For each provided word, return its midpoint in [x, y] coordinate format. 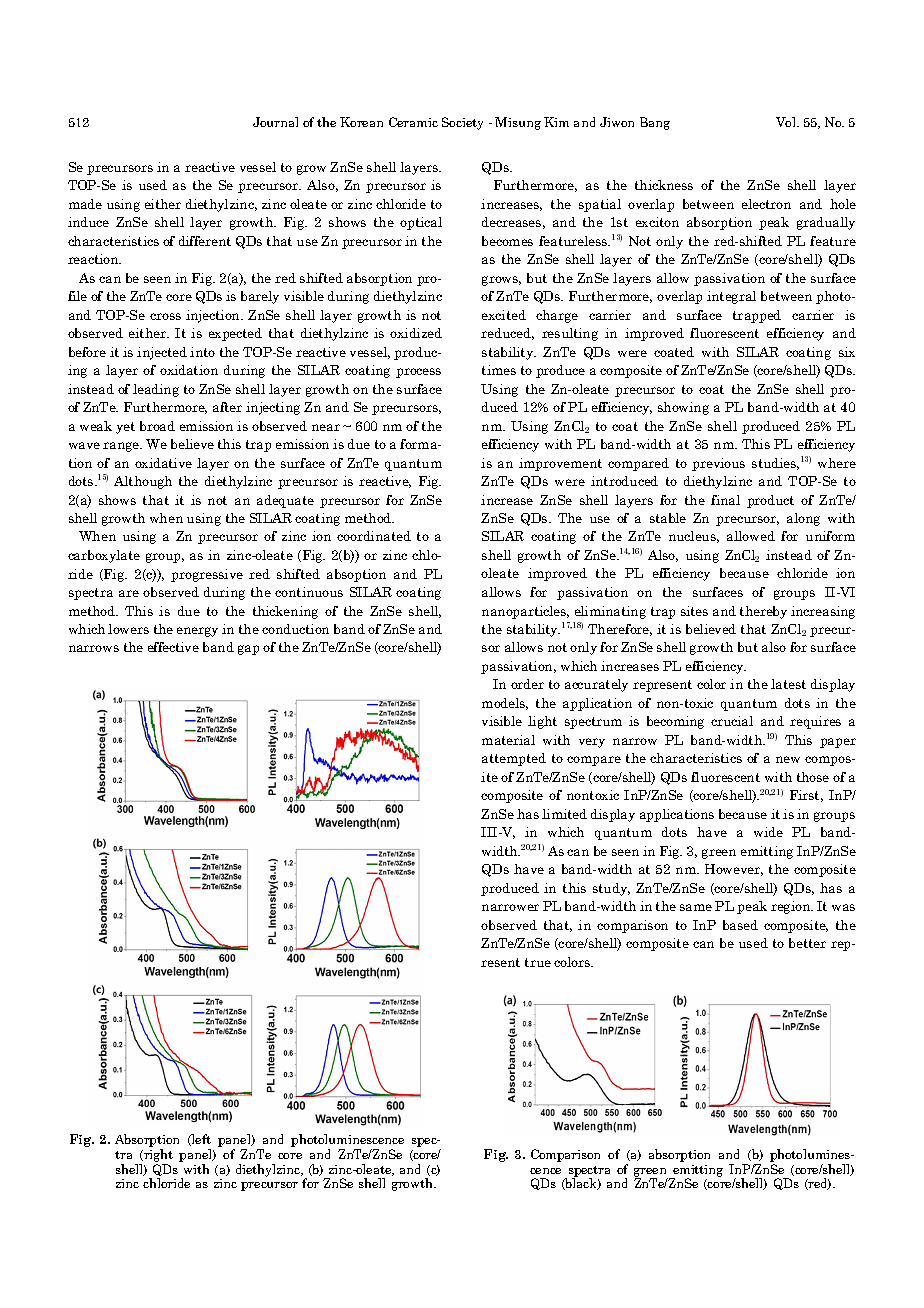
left [200, 1140]
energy [197, 632]
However [734, 870]
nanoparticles [525, 612]
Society [462, 123]
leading [156, 390]
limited [564, 814]
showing [683, 408]
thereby [763, 612]
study [611, 889]
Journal [275, 122]
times [499, 370]
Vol [787, 122]
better [807, 943]
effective [173, 647]
